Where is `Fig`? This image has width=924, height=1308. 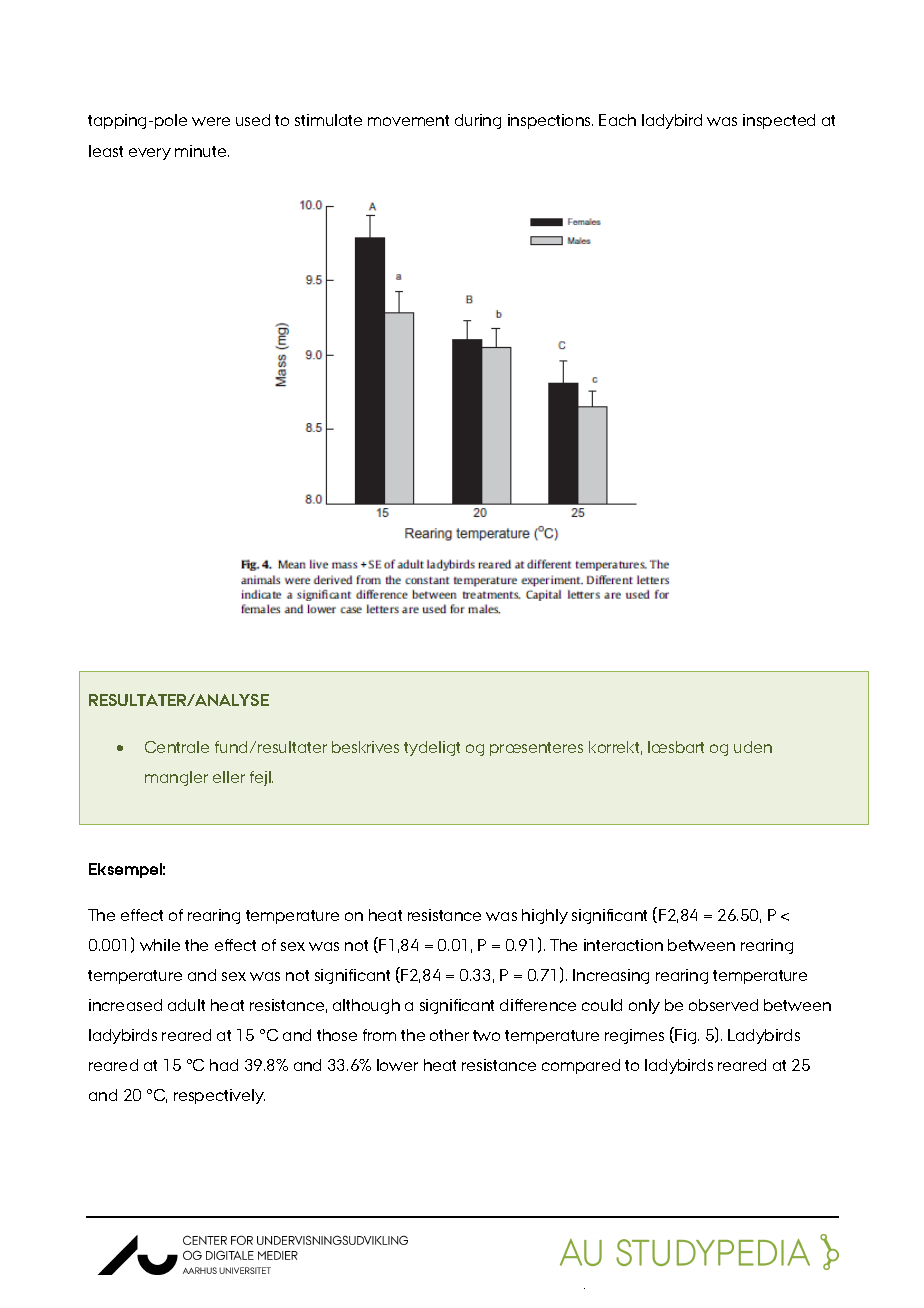
Fig is located at coordinates (686, 1035).
